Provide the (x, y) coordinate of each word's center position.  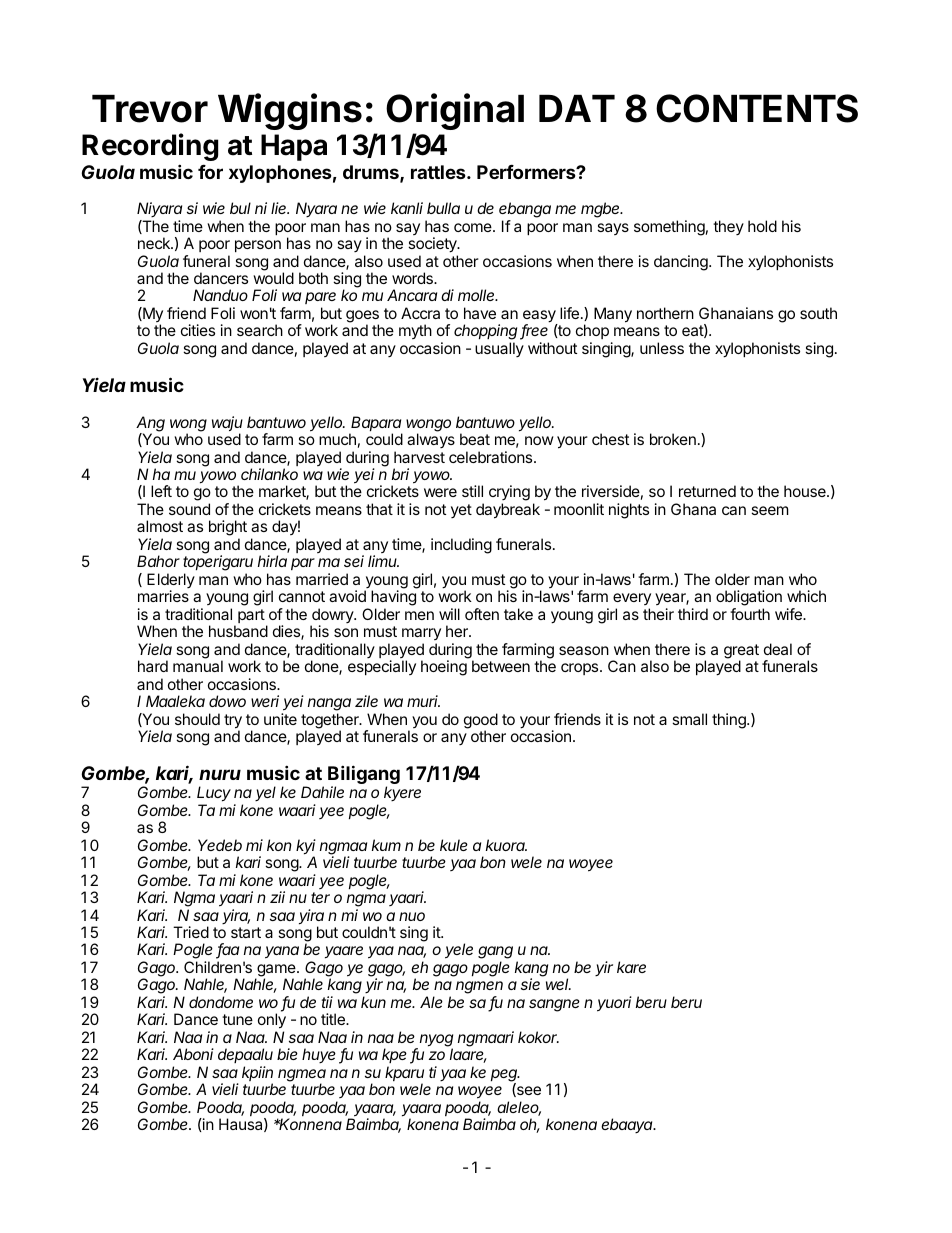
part (251, 616)
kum (386, 845)
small (689, 719)
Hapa (294, 147)
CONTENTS (757, 108)
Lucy (214, 795)
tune (237, 1019)
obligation (749, 599)
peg (505, 1076)
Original (455, 111)
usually (499, 349)
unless (662, 348)
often (482, 614)
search (260, 330)
